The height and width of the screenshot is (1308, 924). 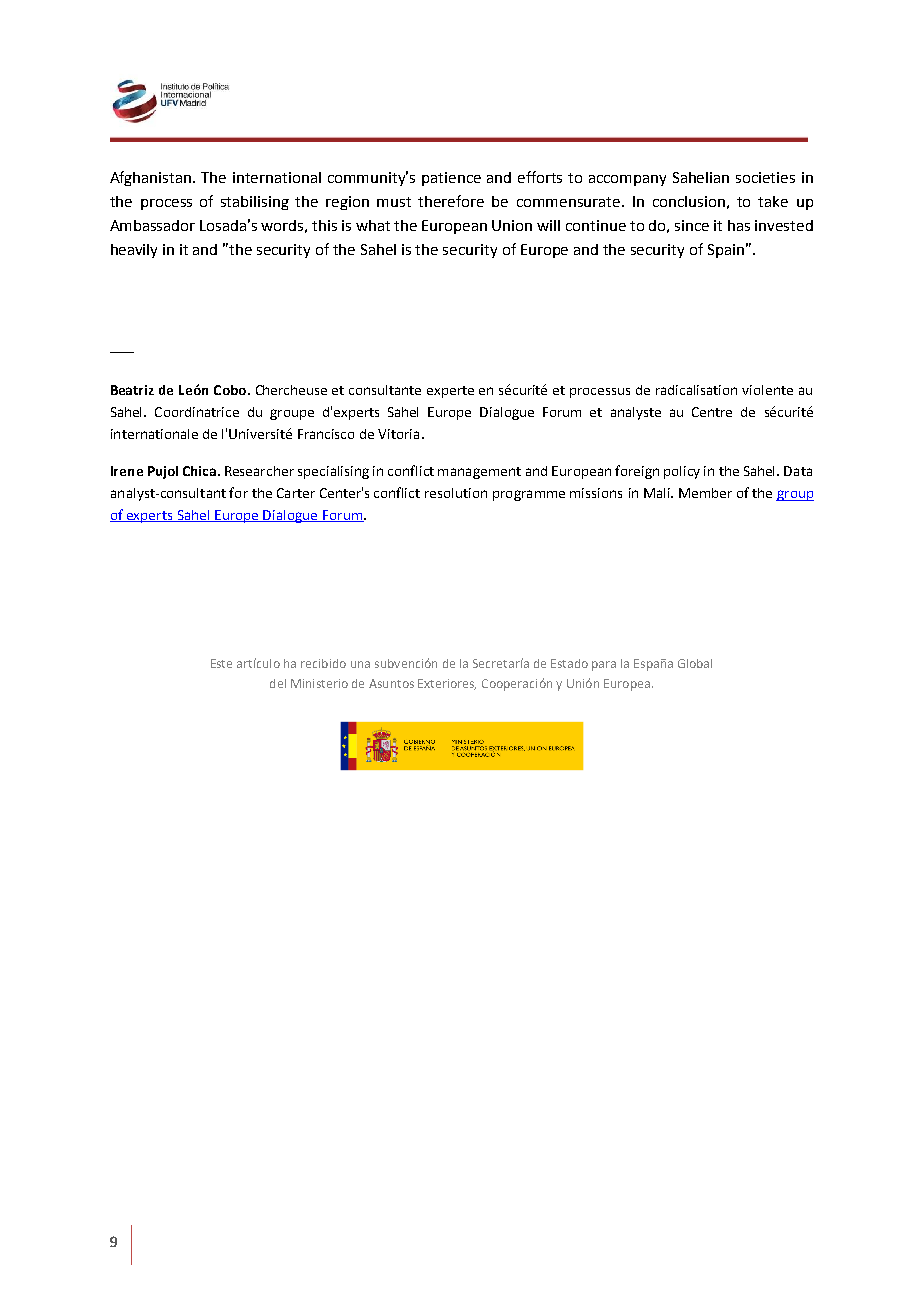 What do you see at coordinates (360, 664) in the screenshot?
I see `una` at bounding box center [360, 664].
